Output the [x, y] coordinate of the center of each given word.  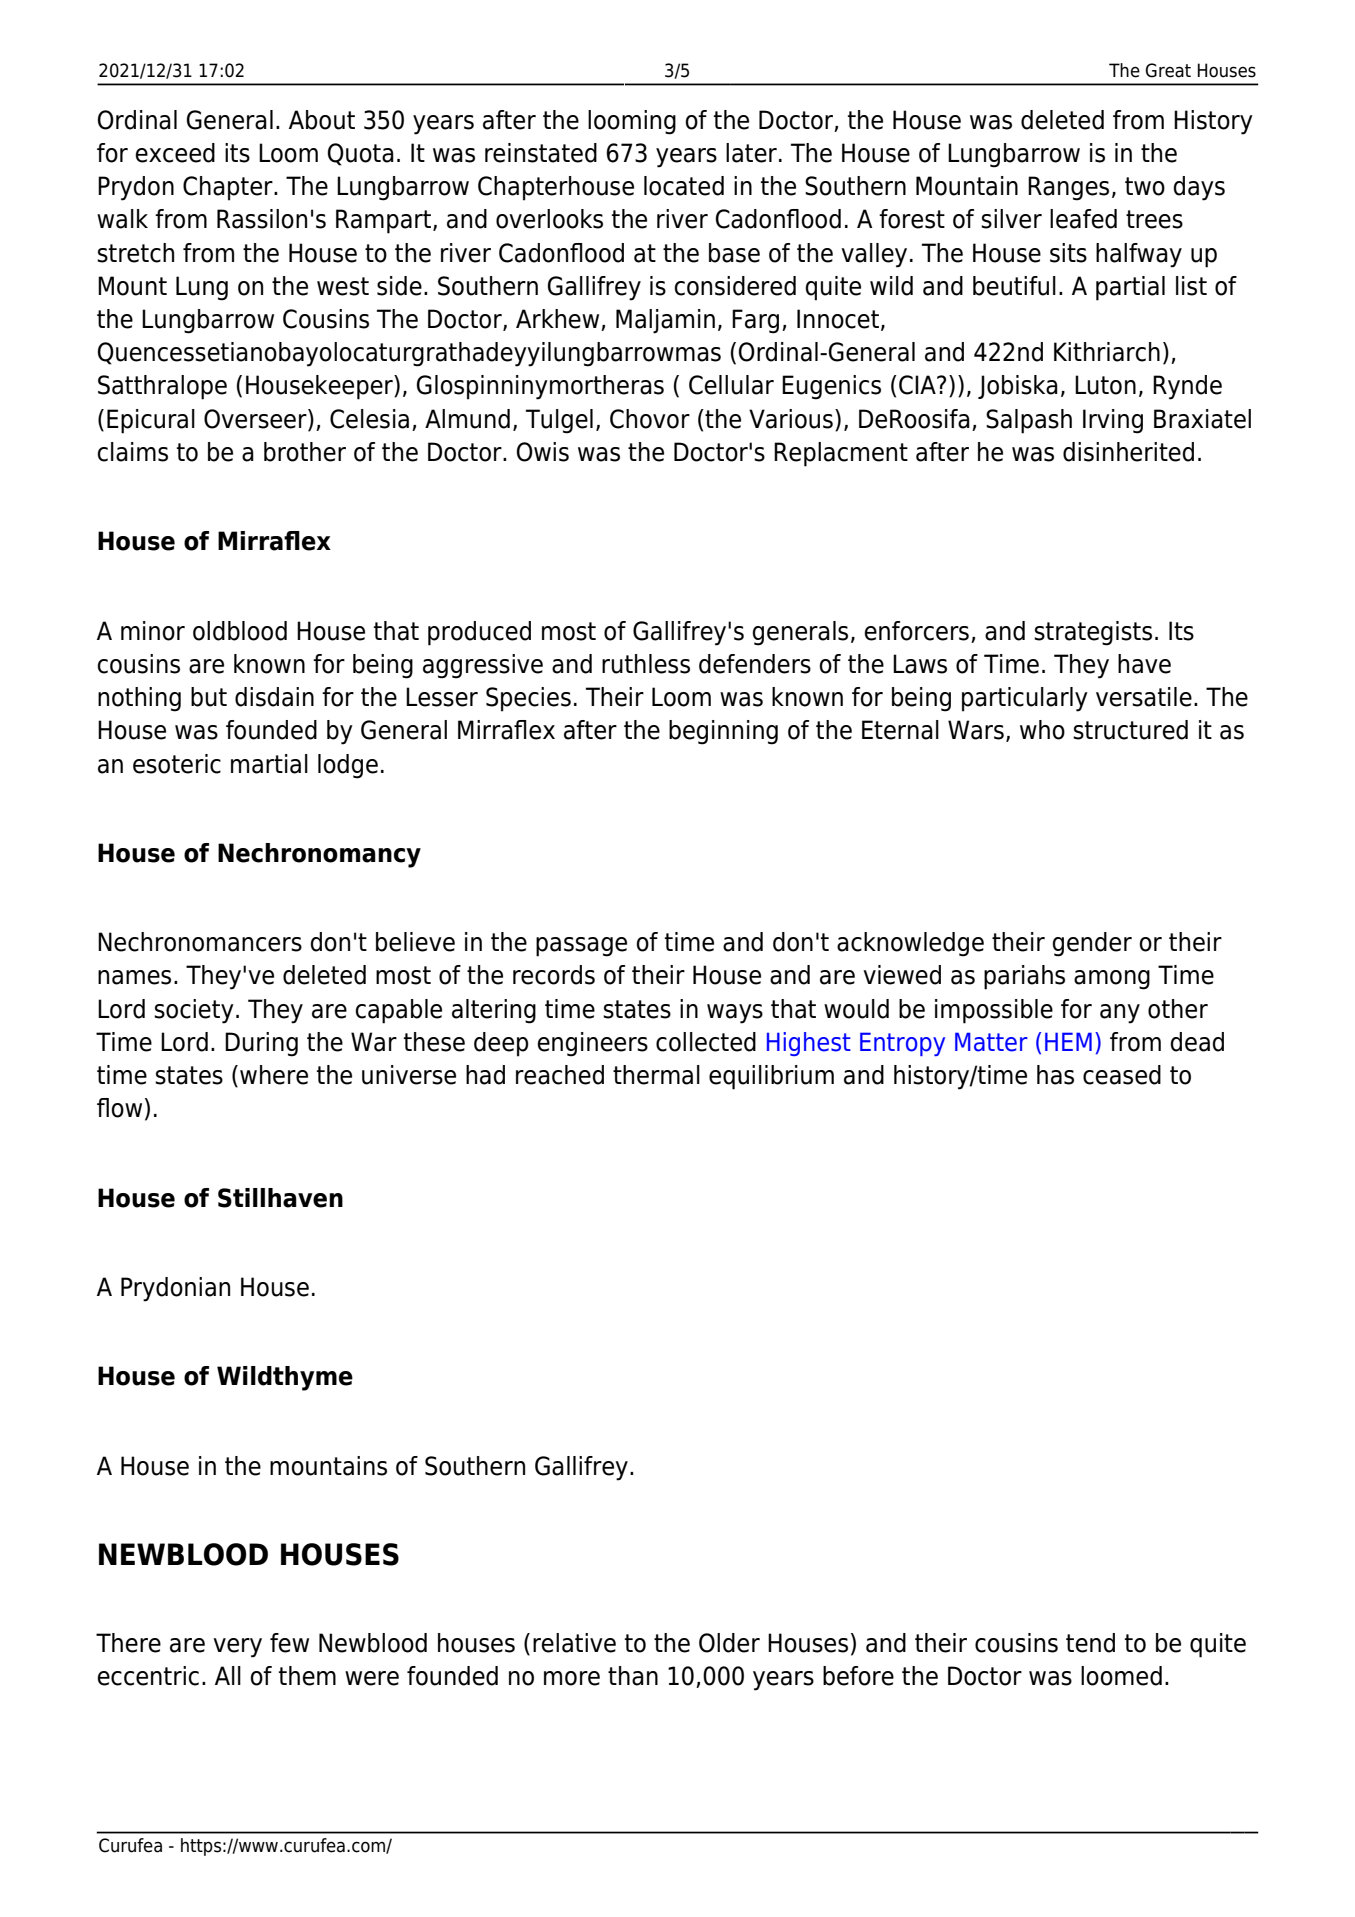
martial [269, 764]
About [322, 120]
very [237, 1648]
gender [1092, 944]
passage [581, 947]
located [684, 186]
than [633, 1676]
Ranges [1068, 188]
